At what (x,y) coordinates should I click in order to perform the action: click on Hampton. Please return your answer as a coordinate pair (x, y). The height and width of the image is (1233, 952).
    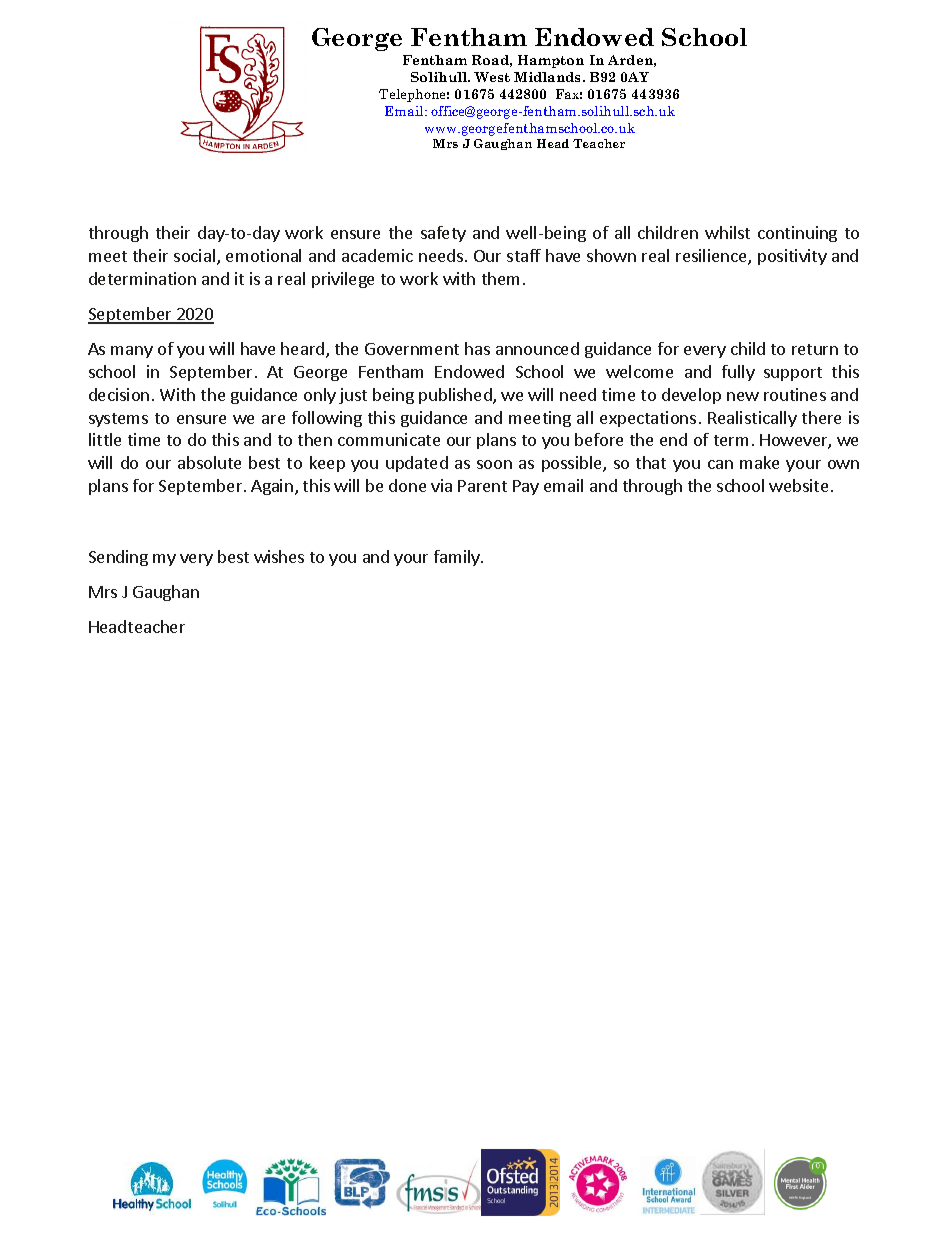
    Looking at the image, I should click on (551, 61).
